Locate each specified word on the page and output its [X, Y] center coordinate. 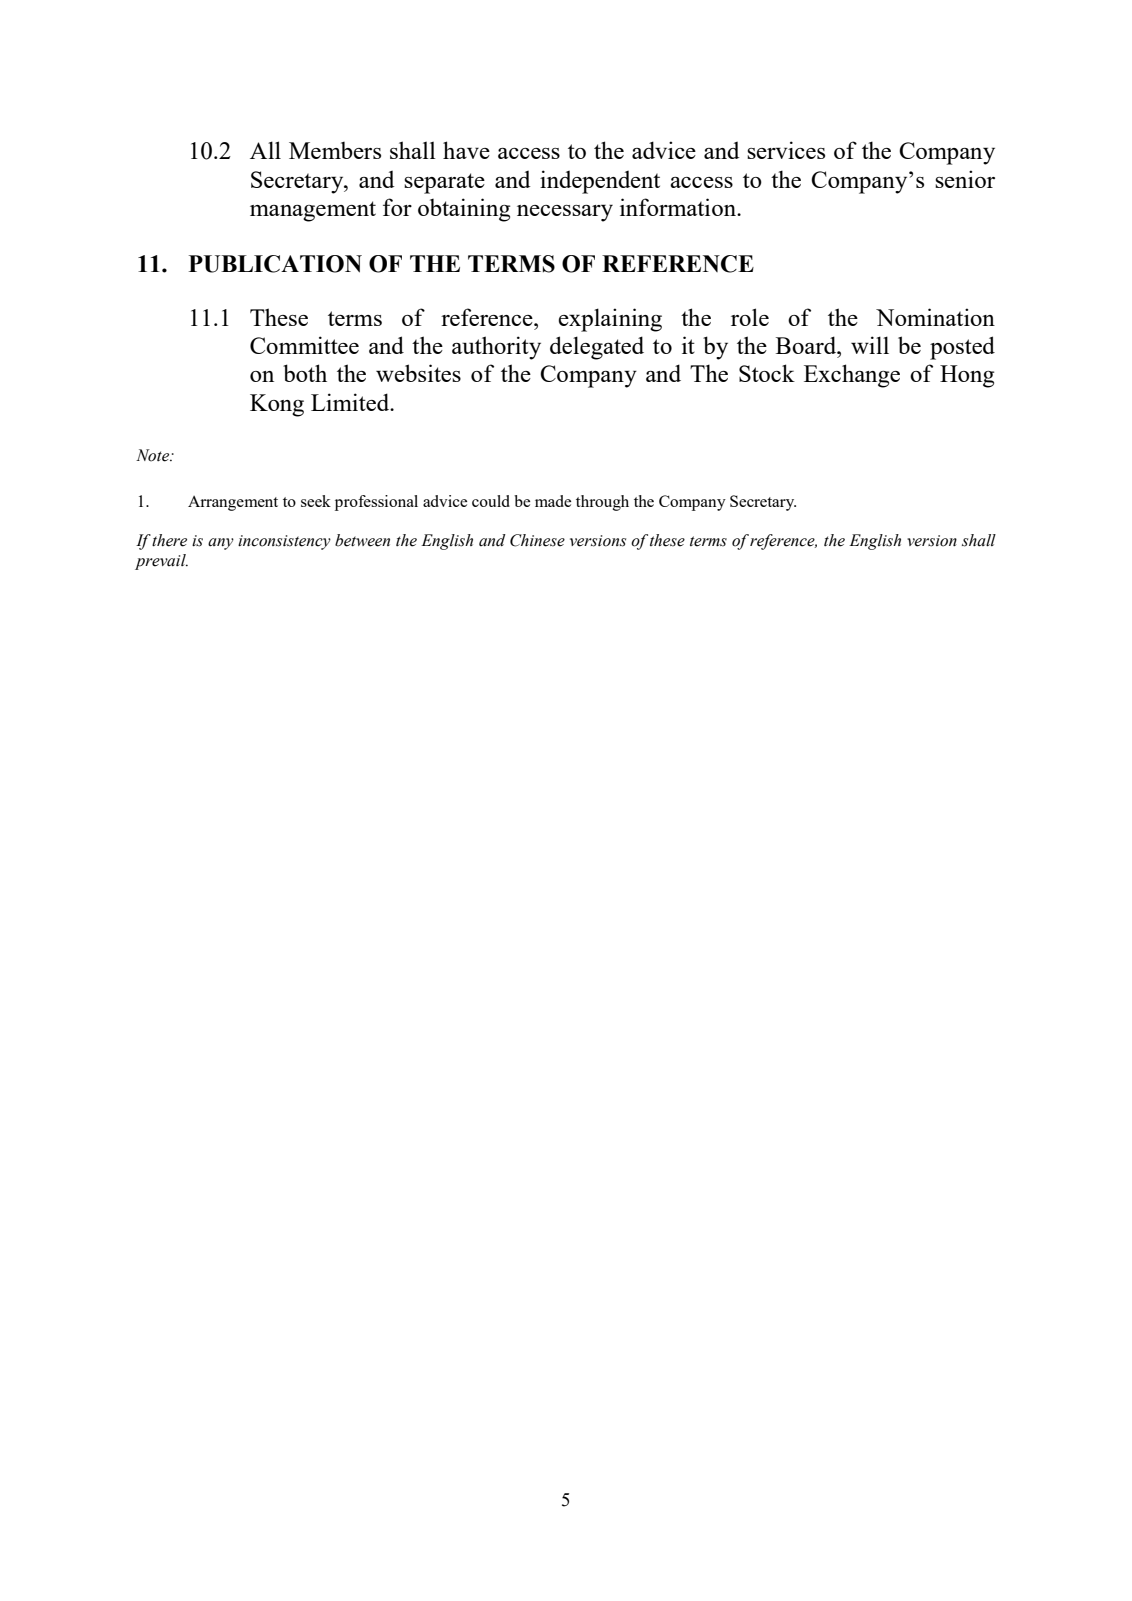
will [870, 345]
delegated [597, 348]
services [786, 150]
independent [600, 182]
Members [335, 150]
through [602, 503]
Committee [304, 345]
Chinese [537, 540]
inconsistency [284, 542]
